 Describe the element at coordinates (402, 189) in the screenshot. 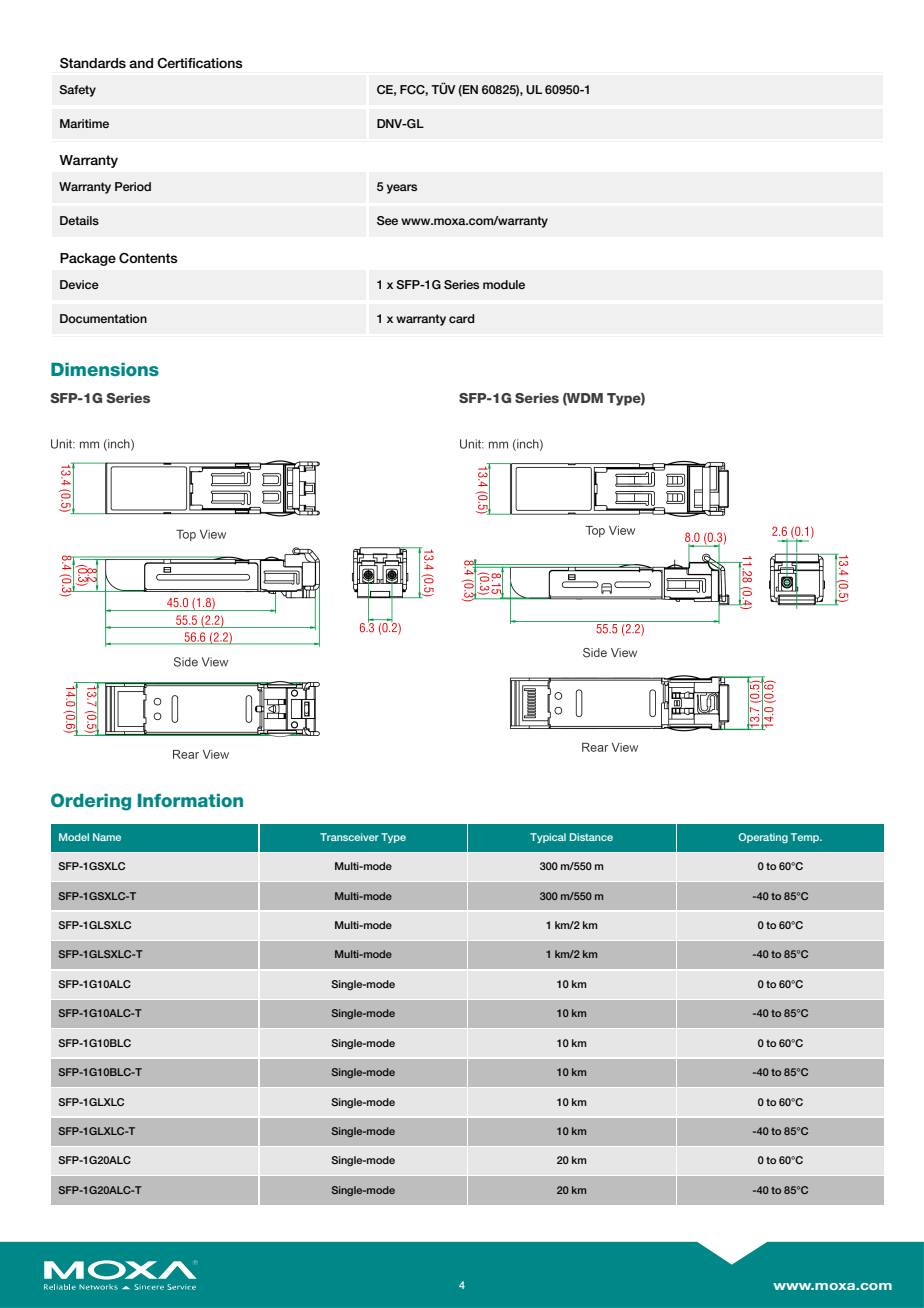

I see `years` at that location.
